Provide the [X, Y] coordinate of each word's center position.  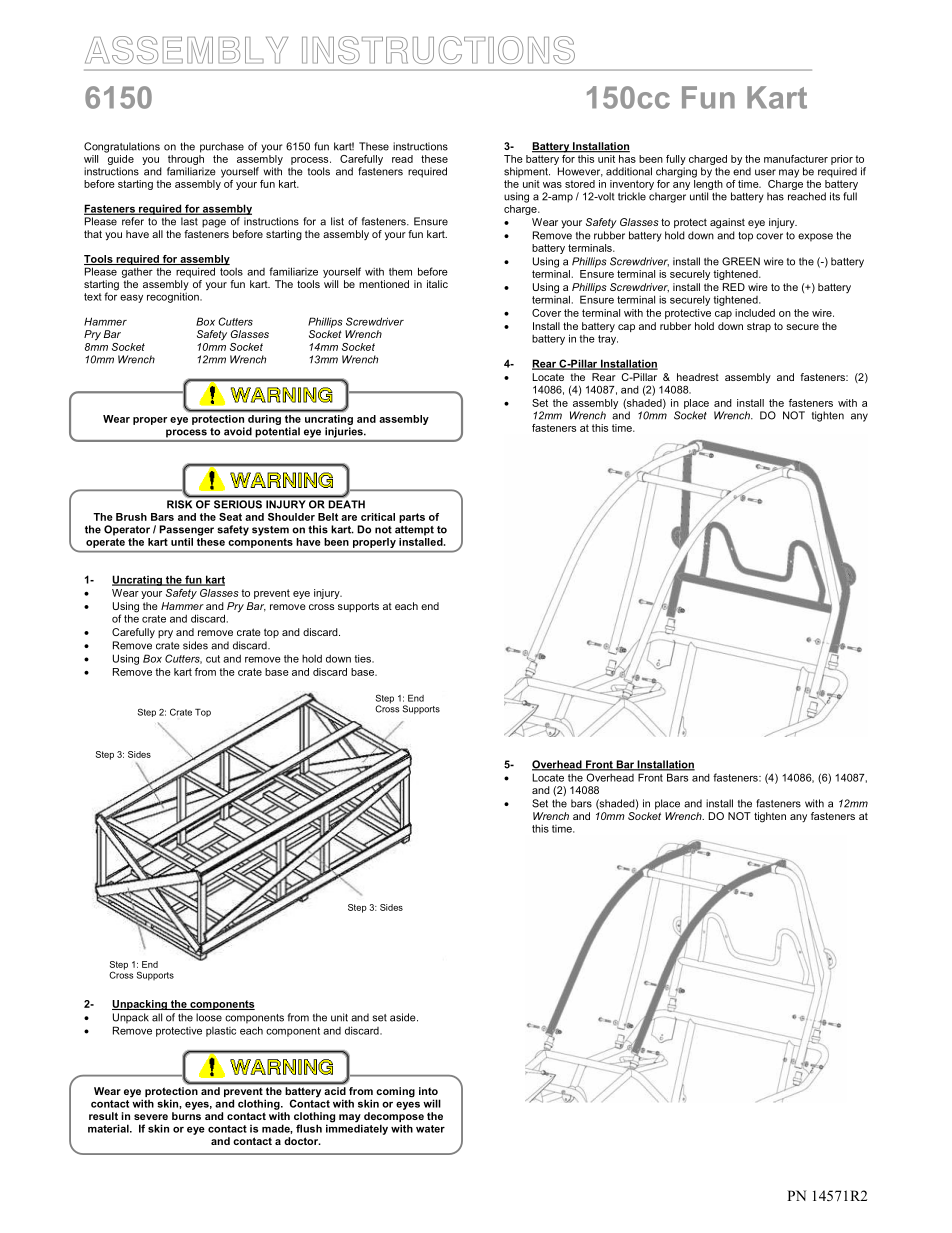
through [186, 158]
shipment [527, 172]
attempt [414, 531]
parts [412, 518]
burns [186, 1116]
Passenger [186, 530]
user [765, 172]
